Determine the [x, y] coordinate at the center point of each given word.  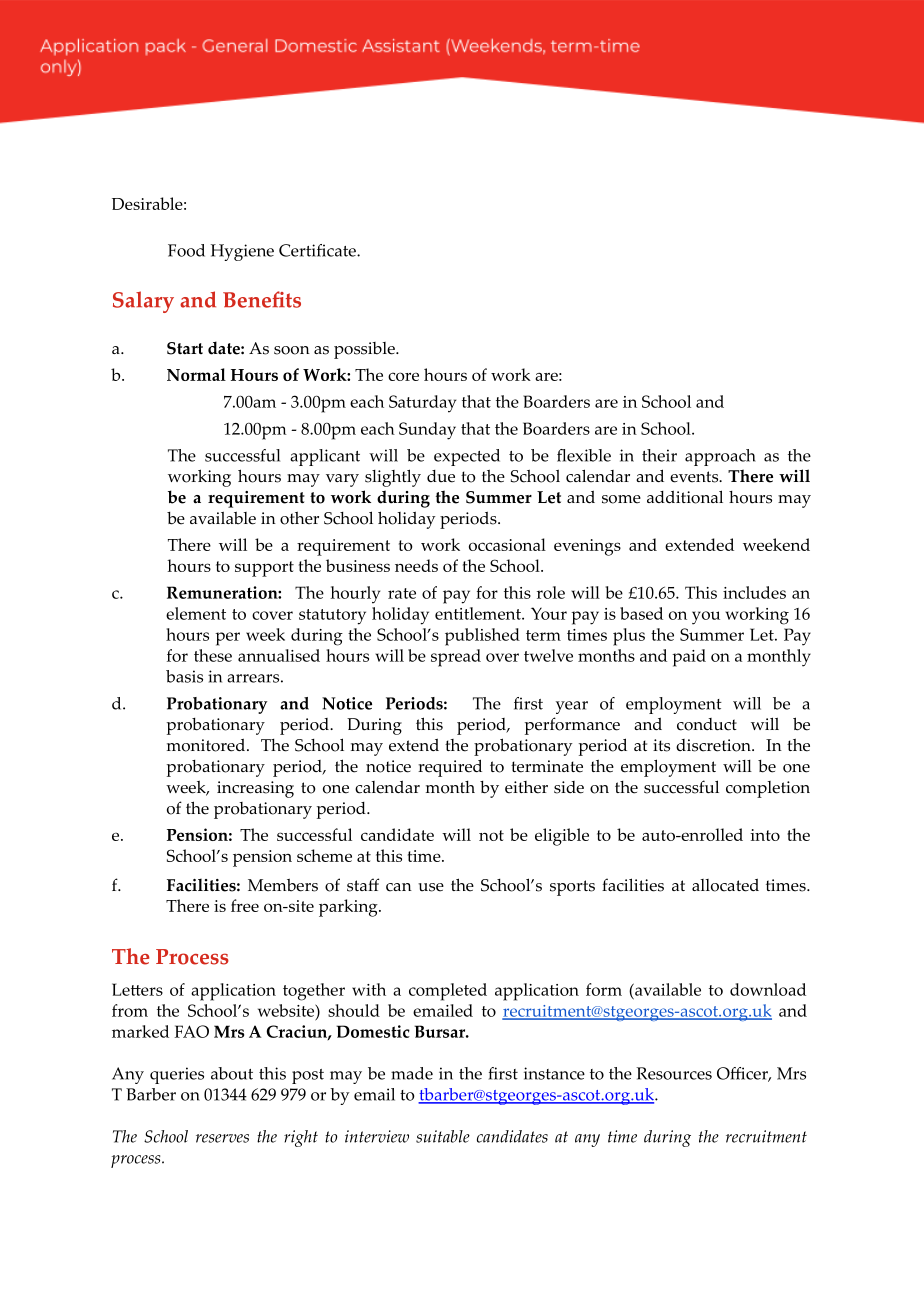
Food [186, 250]
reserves [222, 1138]
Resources [674, 1073]
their [659, 455]
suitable [443, 1136]
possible [365, 350]
